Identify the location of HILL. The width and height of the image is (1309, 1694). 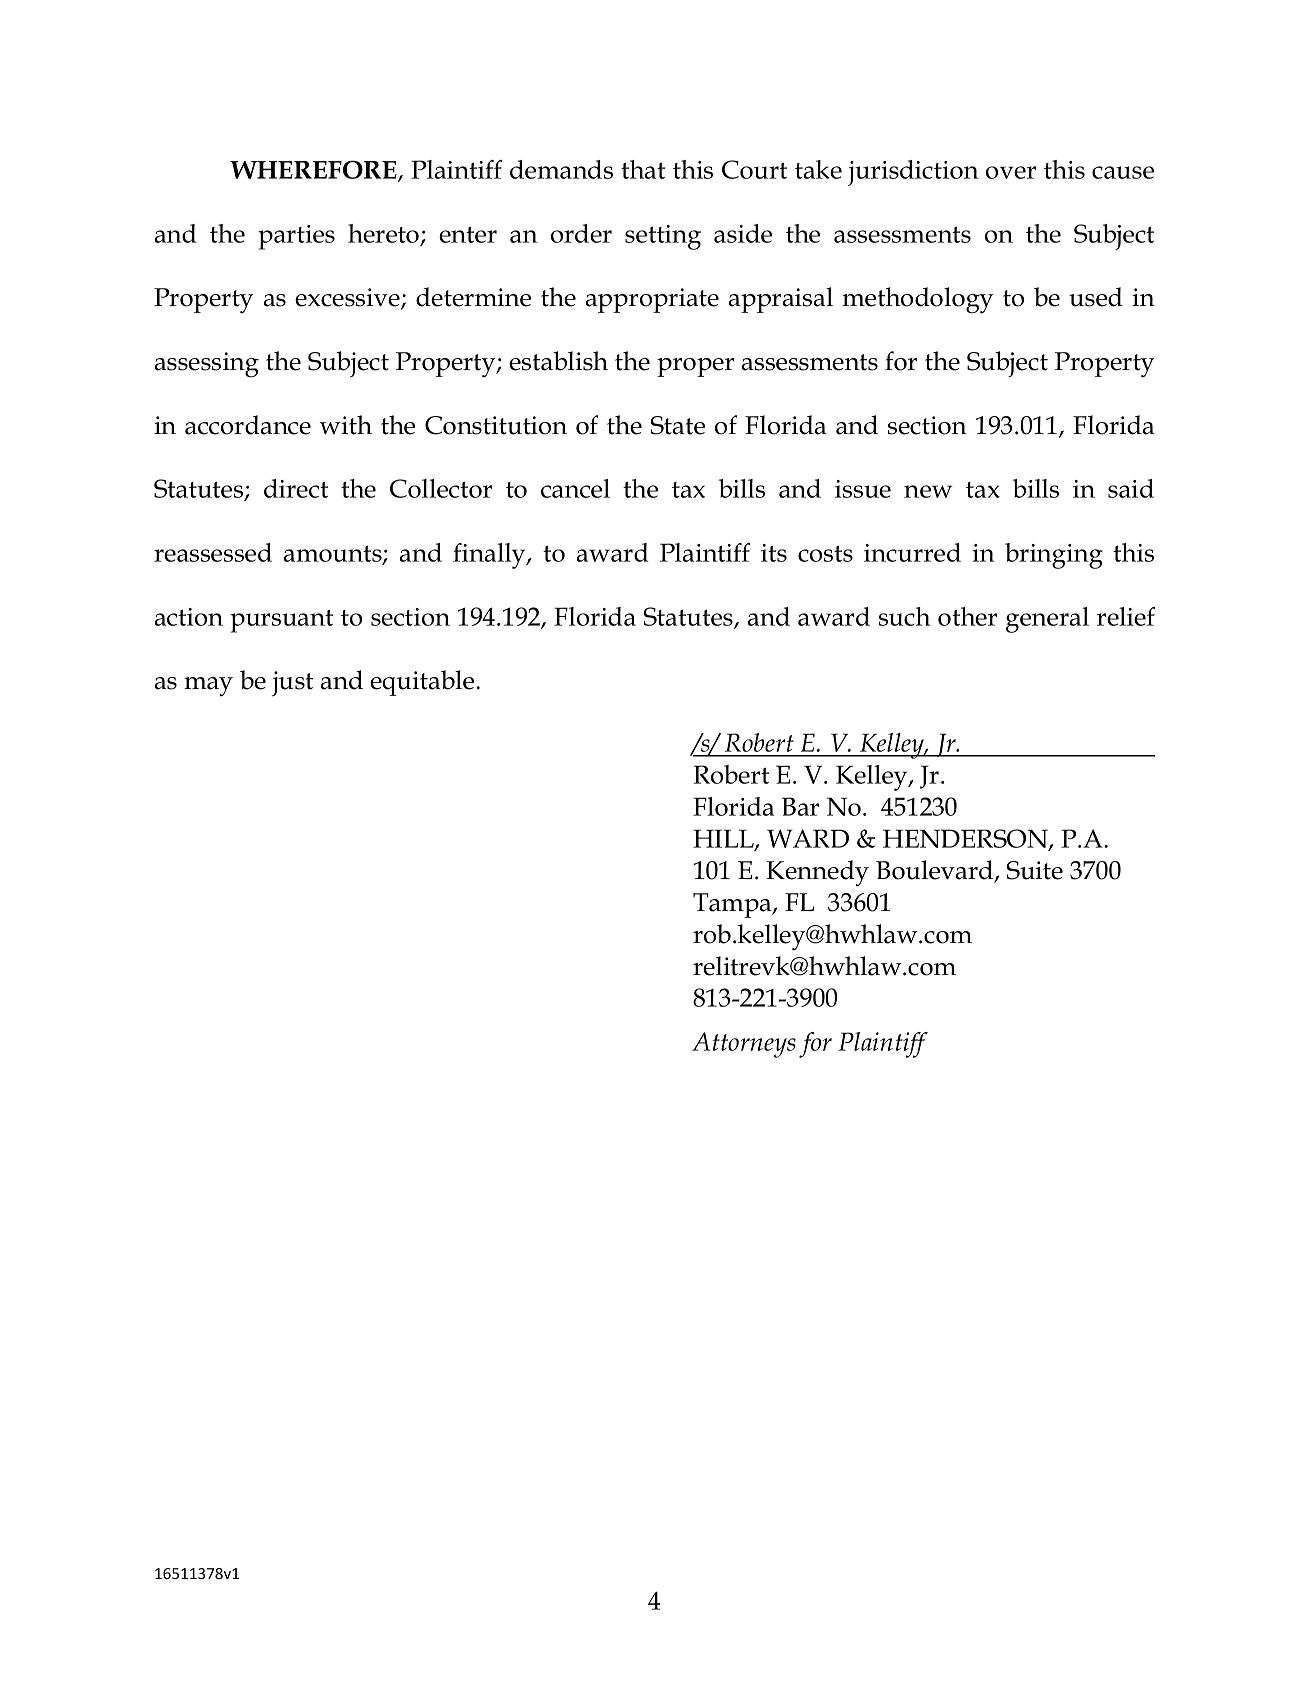
(724, 839).
